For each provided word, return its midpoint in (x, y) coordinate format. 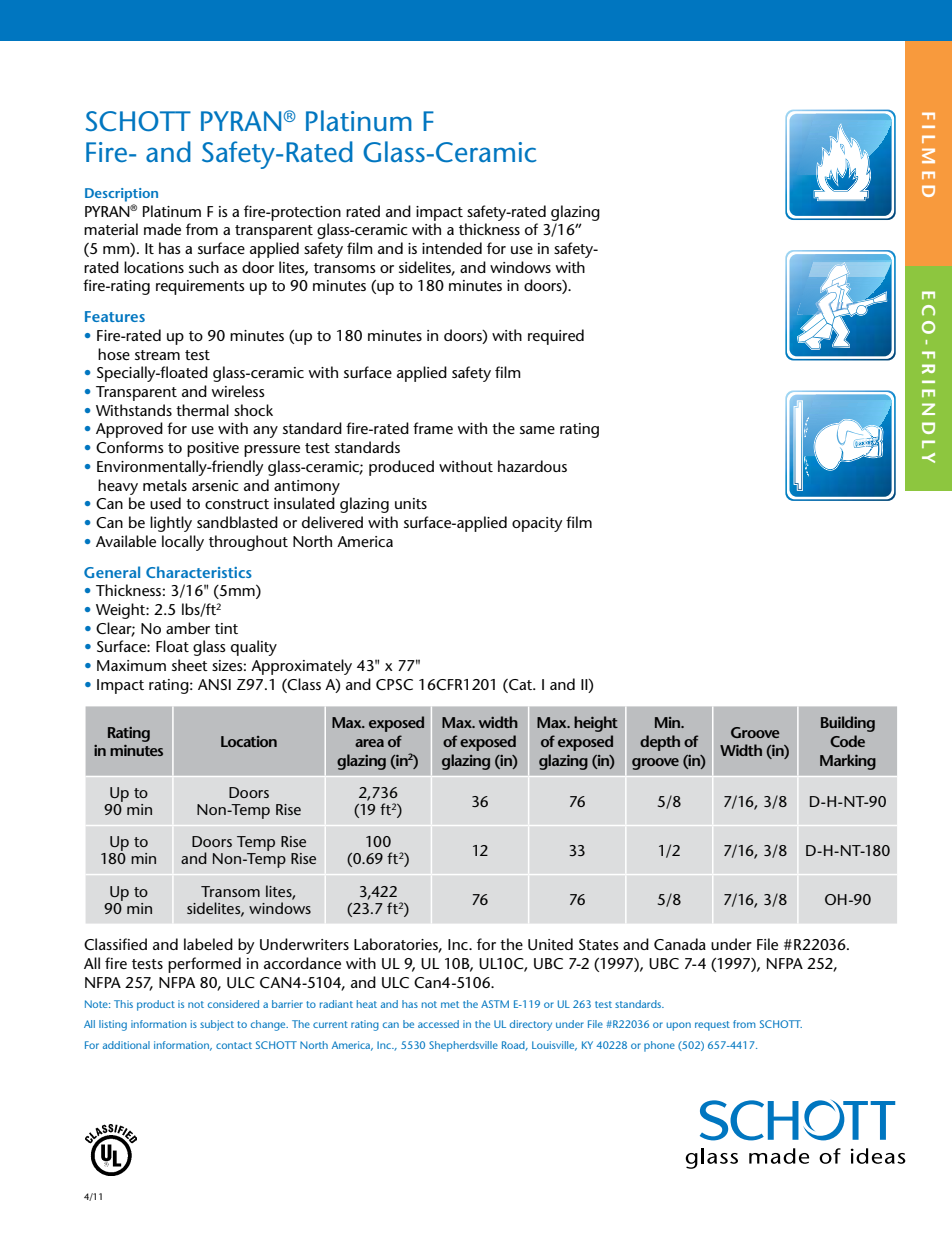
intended (452, 248)
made (162, 229)
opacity (537, 524)
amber (188, 628)
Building (848, 724)
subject (217, 1025)
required (556, 337)
